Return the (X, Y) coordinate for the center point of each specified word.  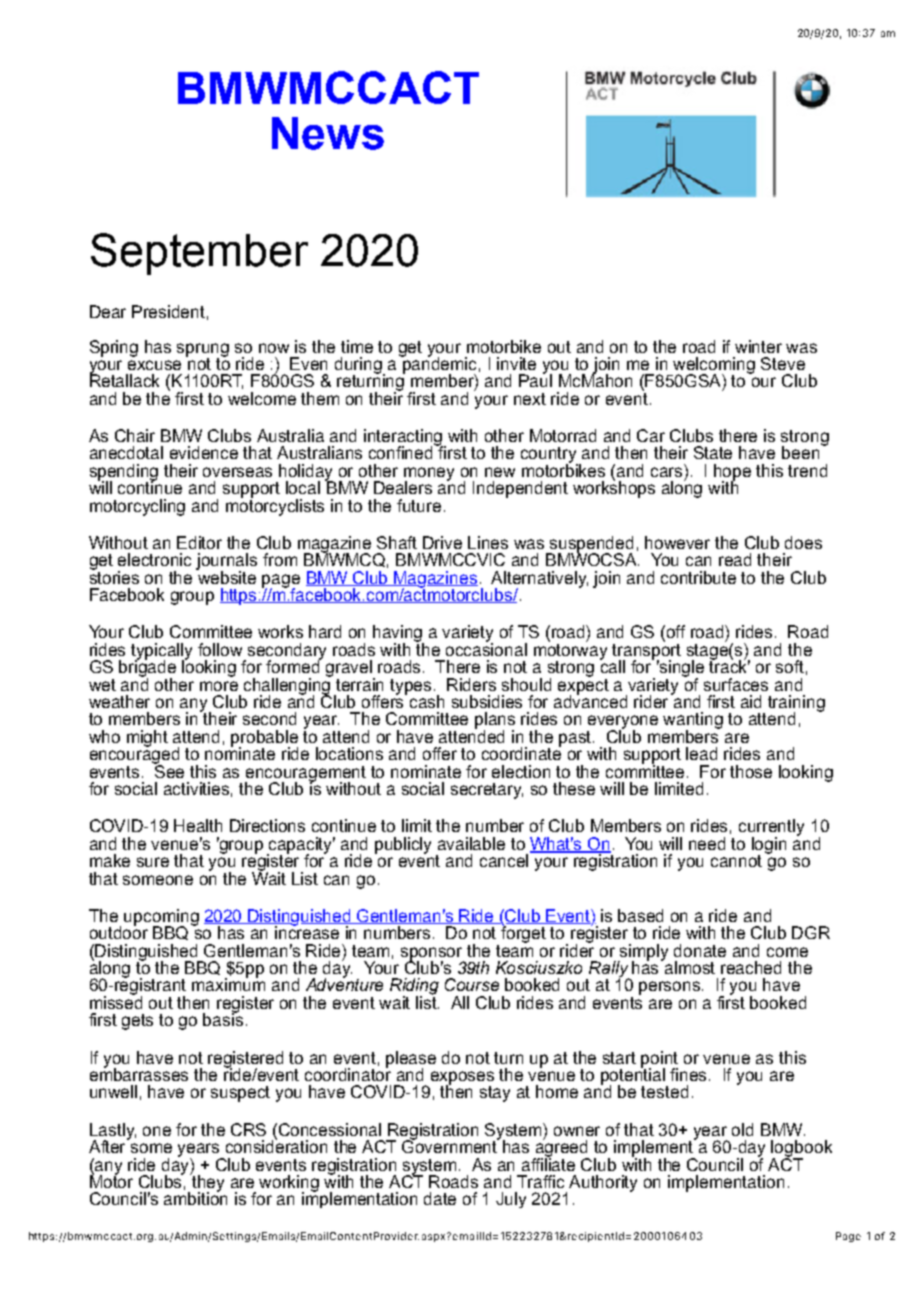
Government (451, 1145)
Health (198, 825)
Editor (199, 542)
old (742, 1129)
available (471, 843)
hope (732, 473)
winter (758, 346)
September (199, 254)
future (419, 505)
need (707, 843)
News (328, 133)
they (207, 1183)
